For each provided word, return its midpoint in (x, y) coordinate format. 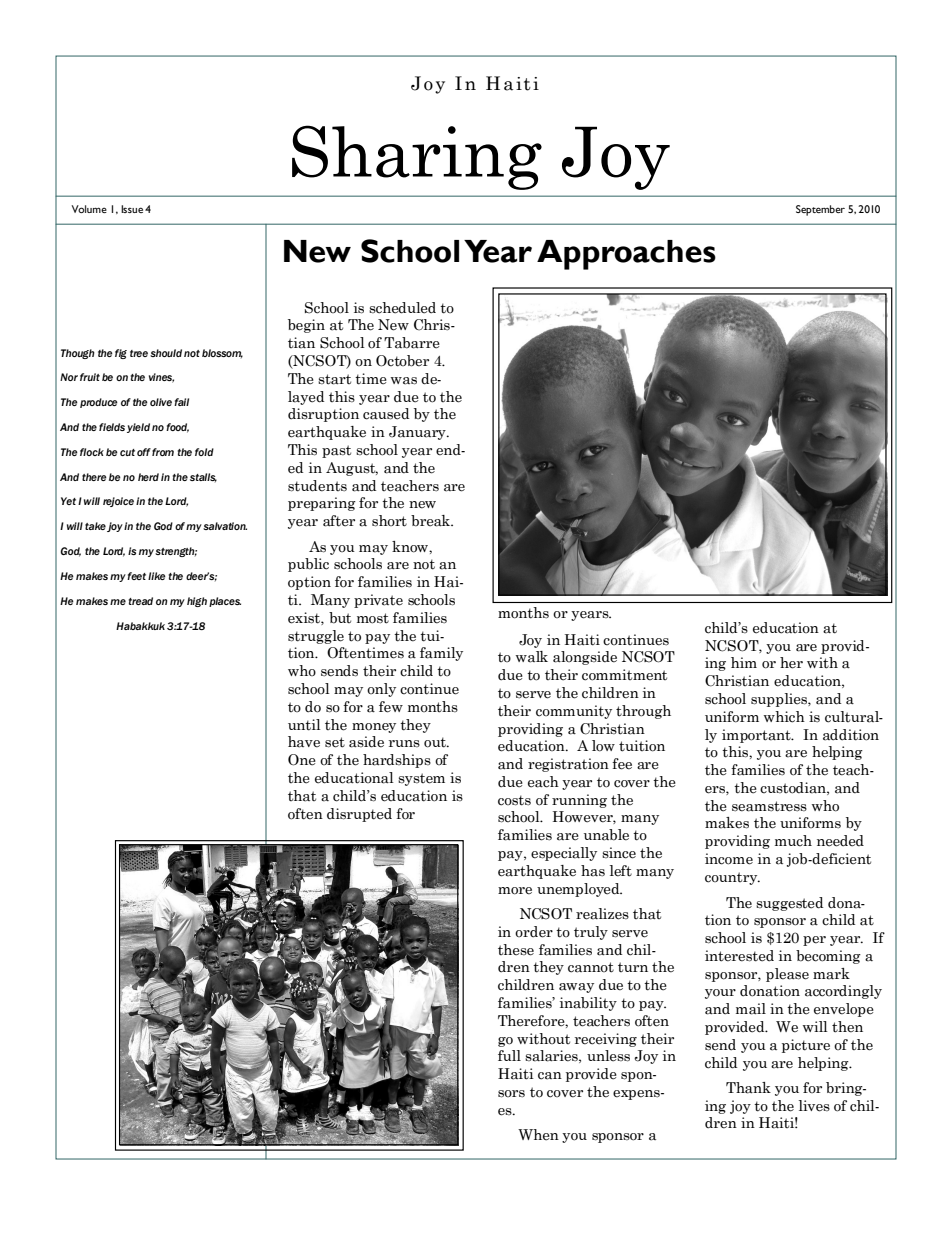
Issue (132, 209)
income (729, 859)
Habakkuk (140, 626)
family (441, 654)
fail (181, 402)
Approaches (626, 255)
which (784, 717)
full (509, 1055)
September (820, 210)
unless (608, 1056)
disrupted (359, 815)
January (418, 433)
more (515, 891)
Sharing (417, 157)
